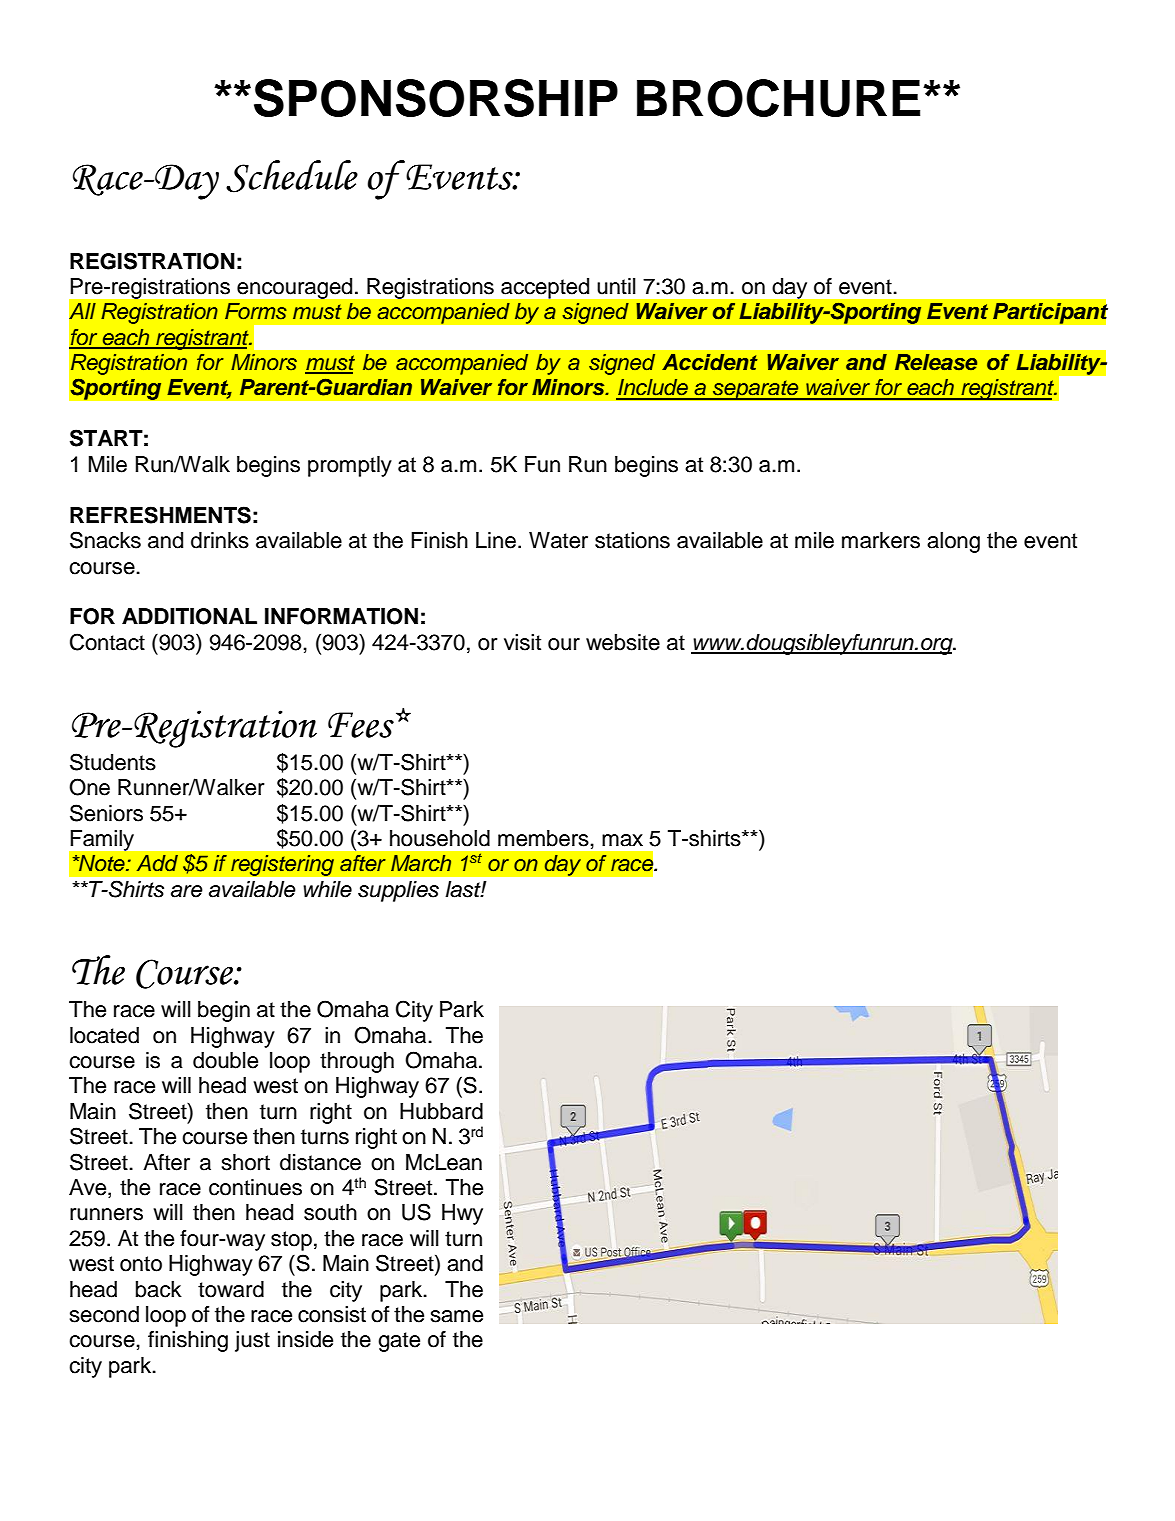 This image has height=1521, width=1175. Describe the element at coordinates (616, 286) in the image. I see `until` at that location.
